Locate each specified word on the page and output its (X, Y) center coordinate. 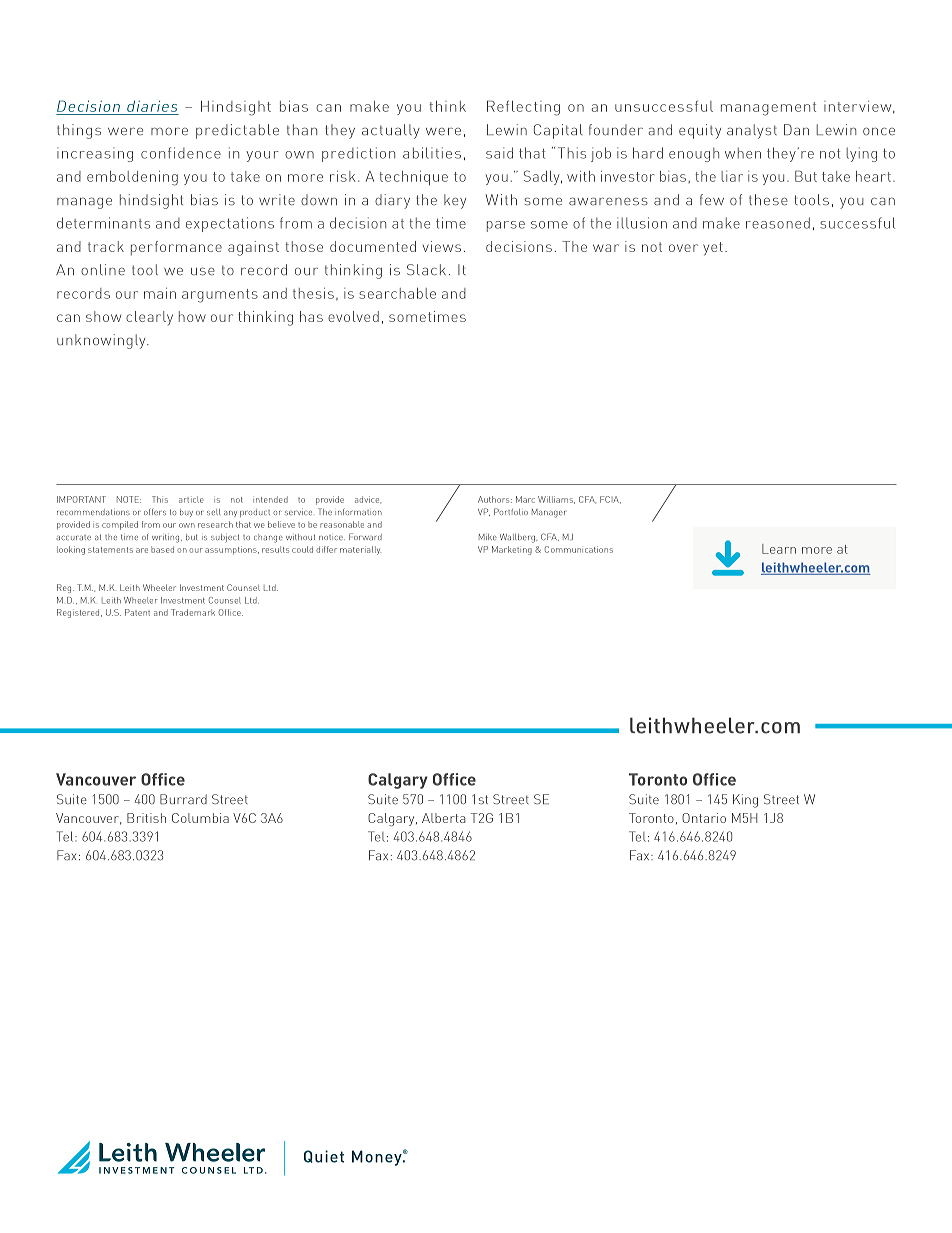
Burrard (183, 799)
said (499, 153)
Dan (796, 130)
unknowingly (102, 341)
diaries (152, 106)
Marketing (512, 550)
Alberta (444, 818)
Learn (779, 549)
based (162, 549)
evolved (353, 316)
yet (713, 249)
